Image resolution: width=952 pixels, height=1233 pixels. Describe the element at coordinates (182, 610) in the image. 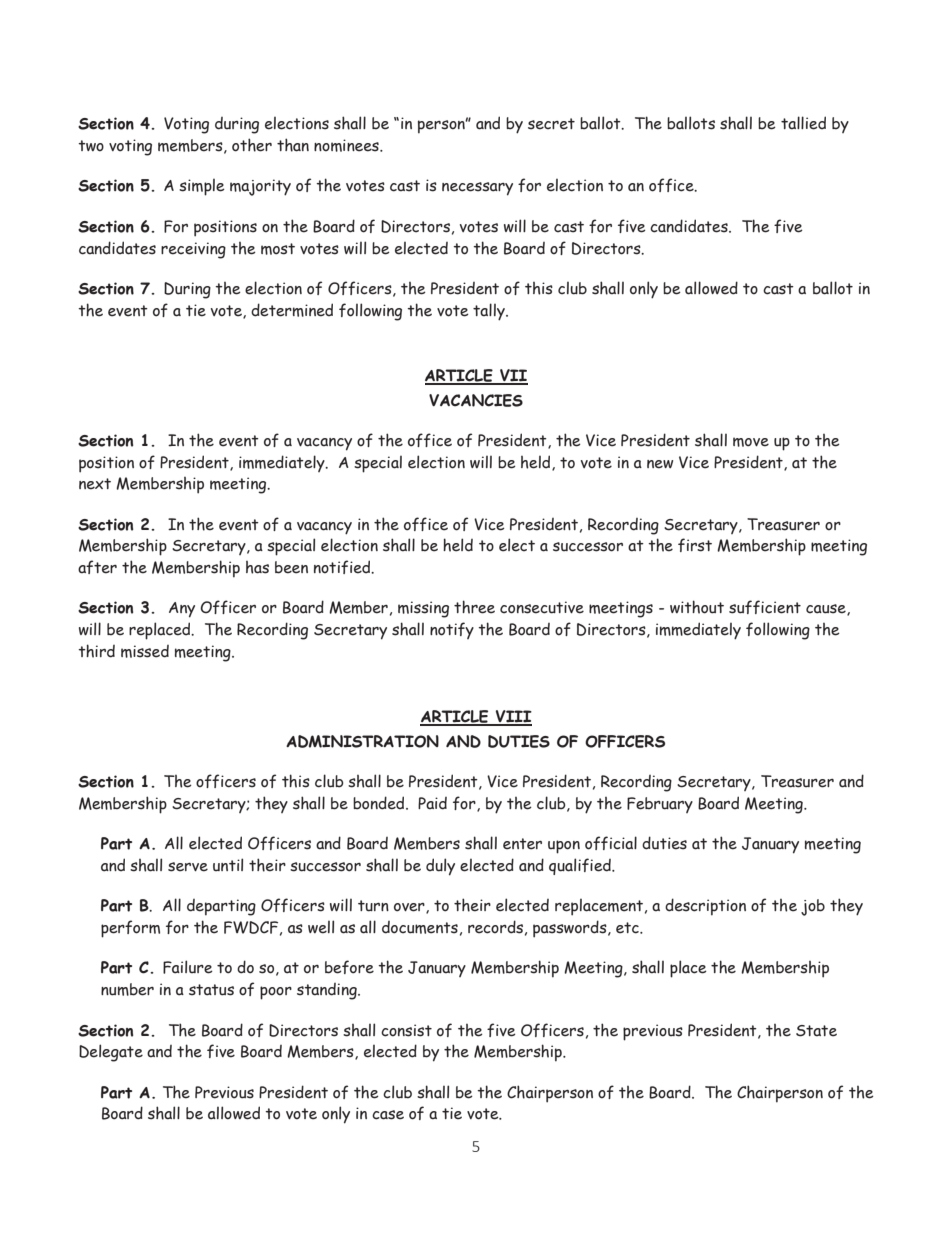

I see `Any` at that location.
